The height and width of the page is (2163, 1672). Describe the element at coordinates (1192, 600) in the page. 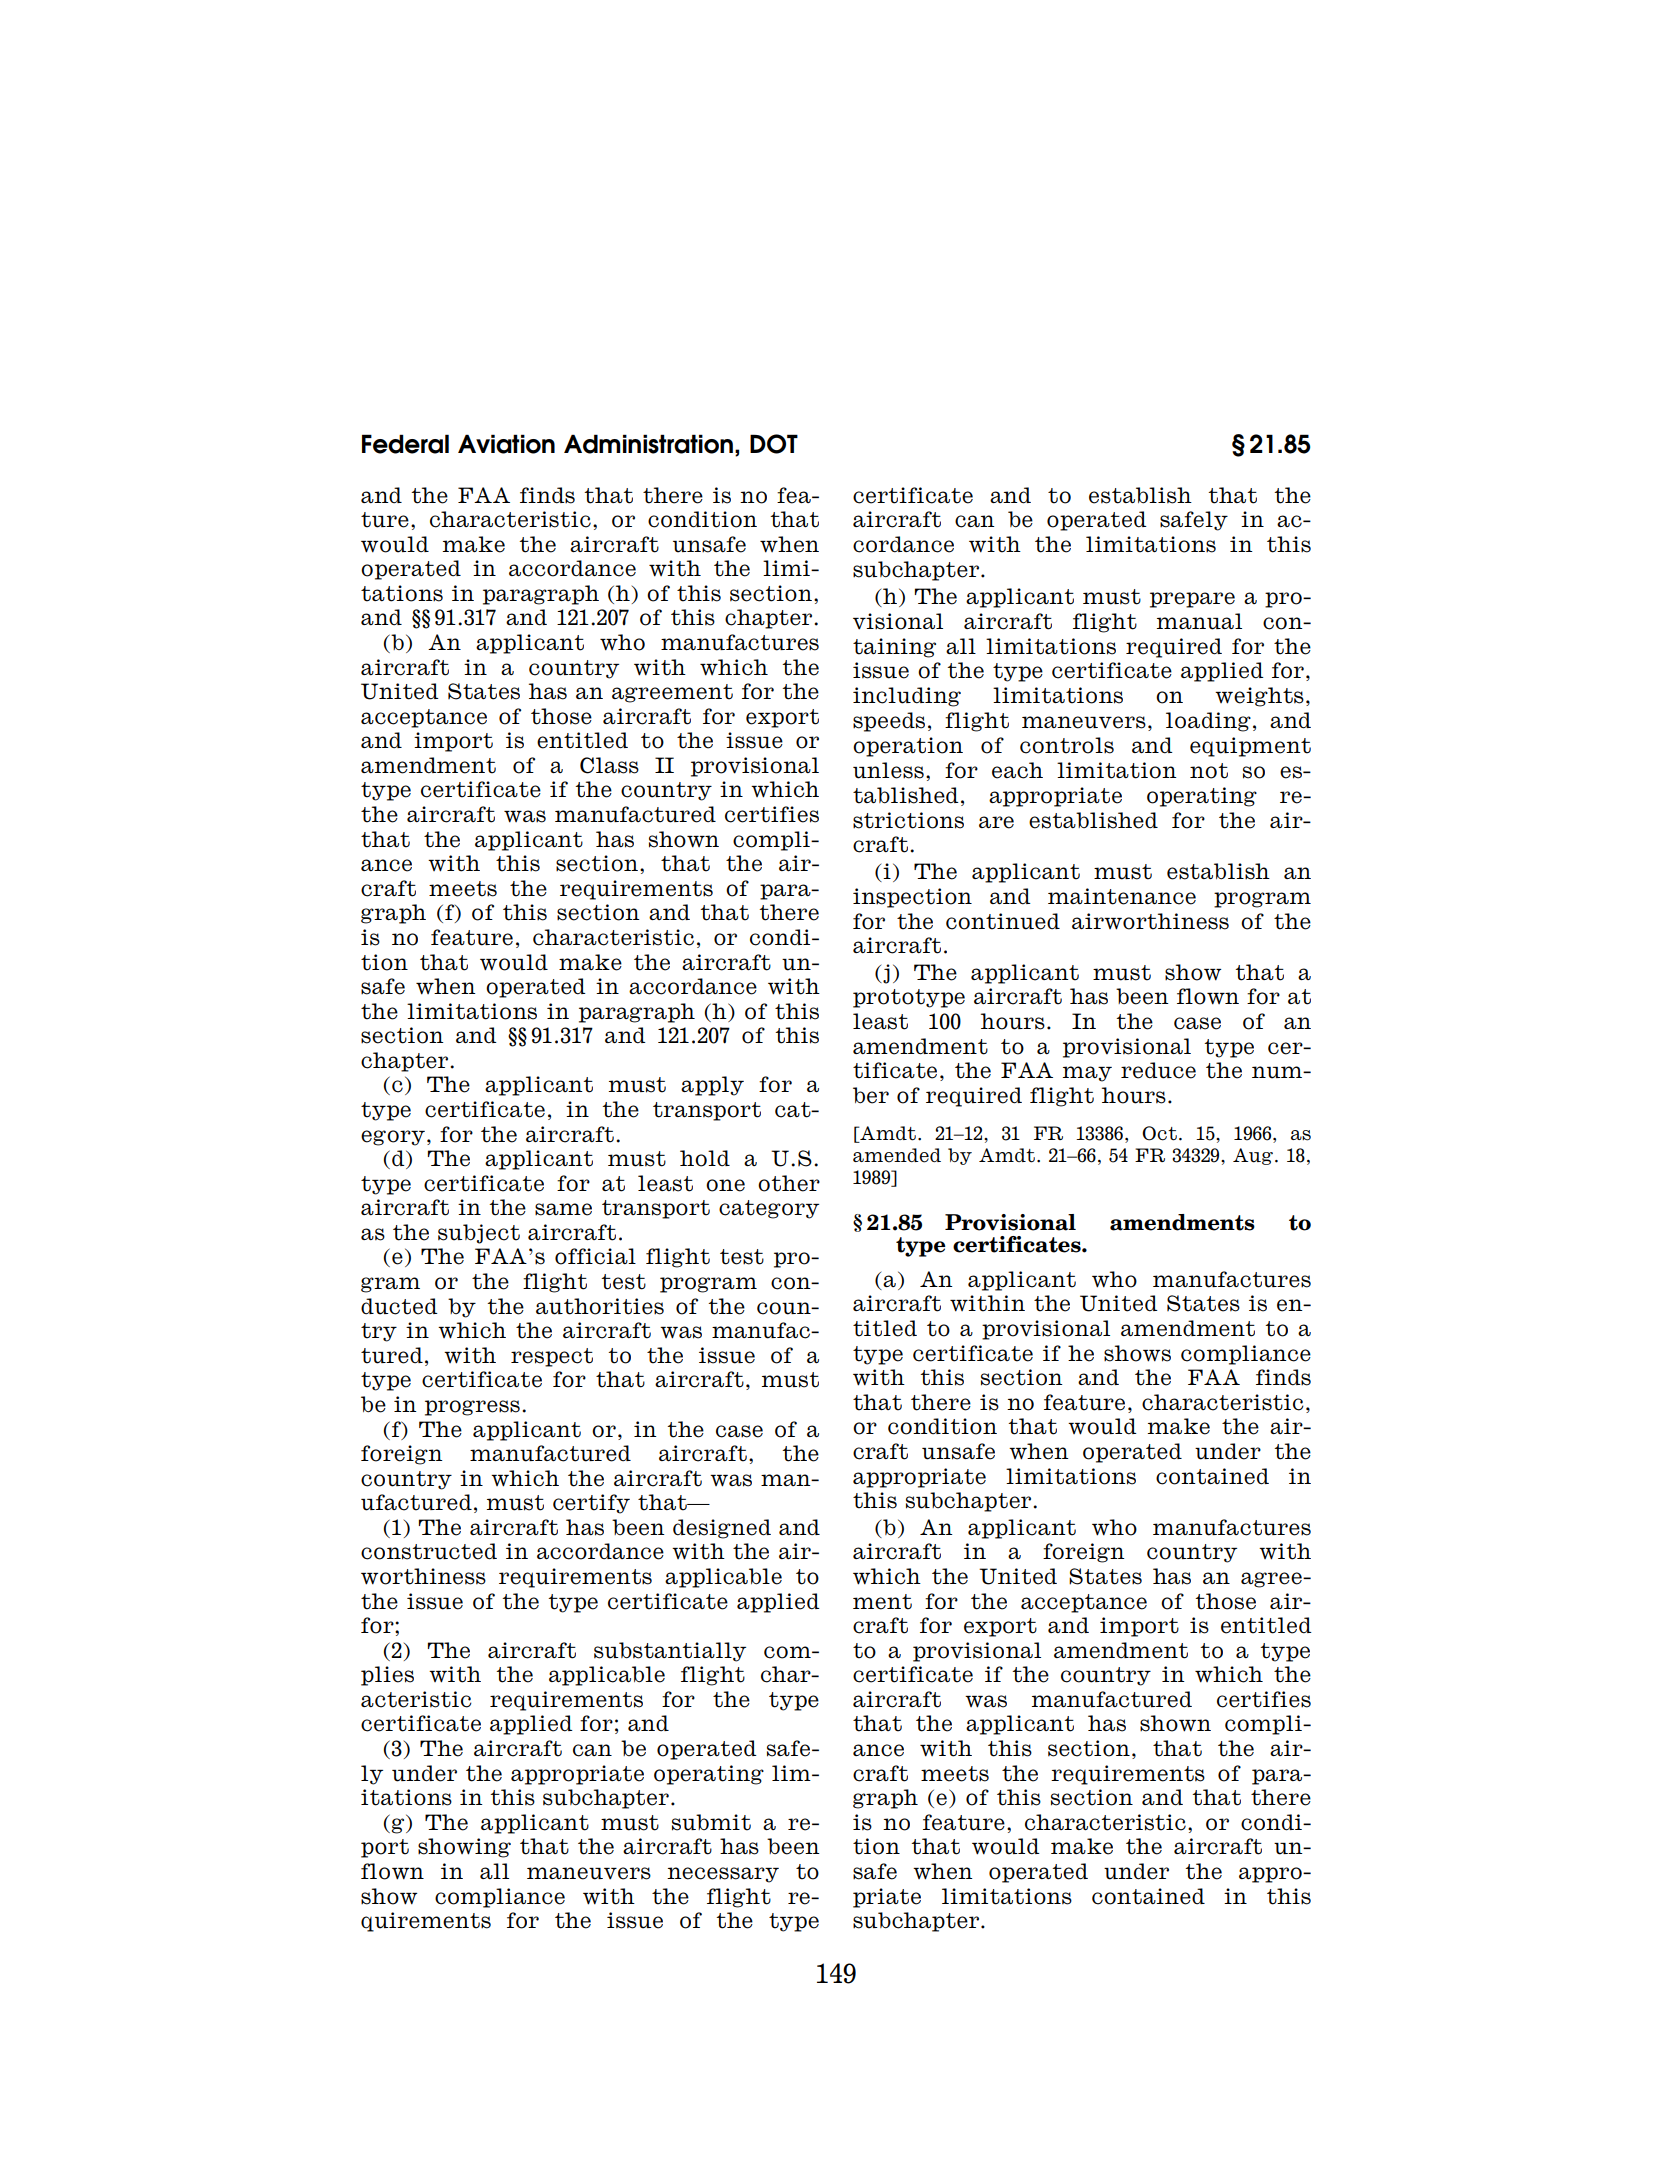

I see `prepare` at that location.
